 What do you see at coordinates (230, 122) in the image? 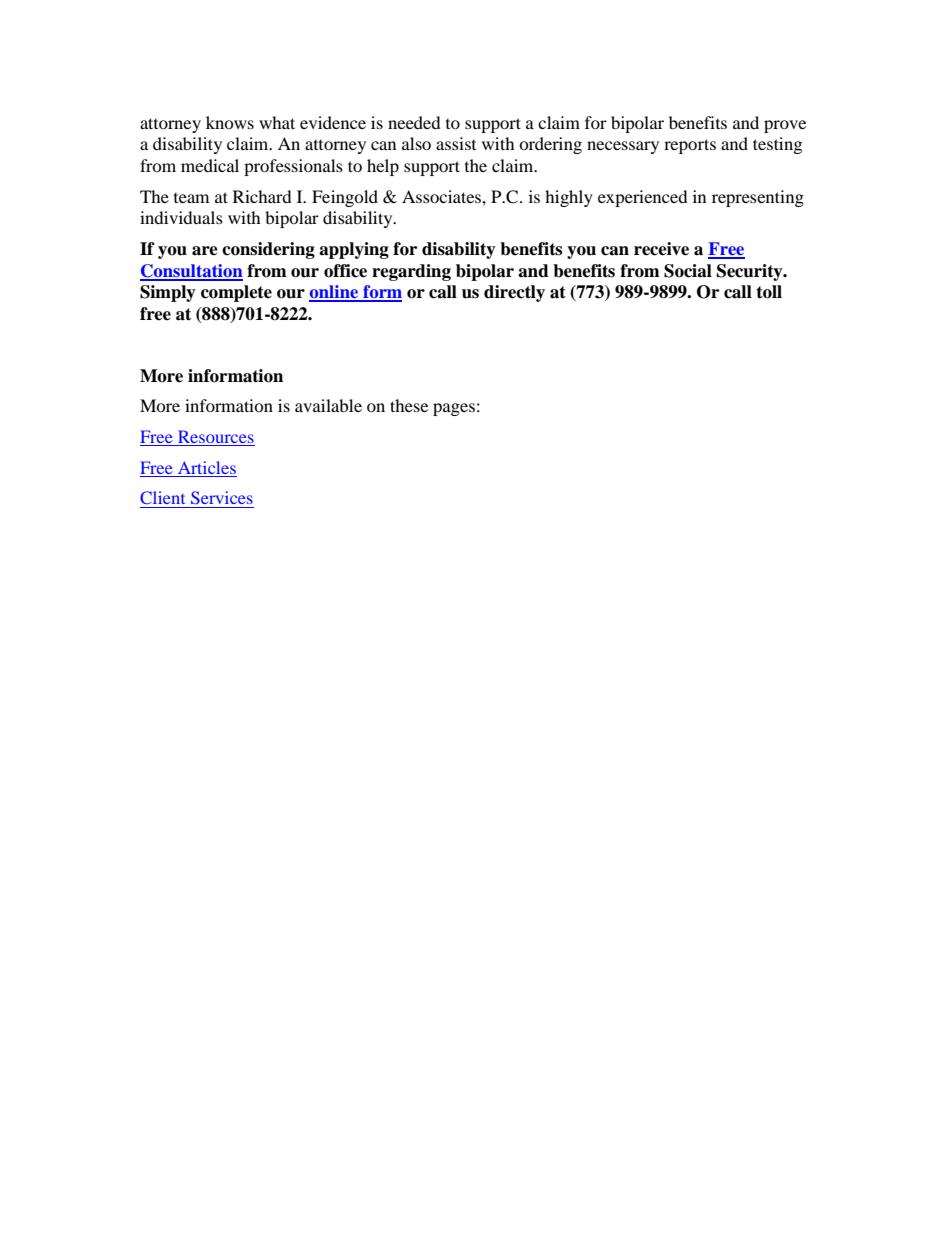
I see `knows` at bounding box center [230, 122].
